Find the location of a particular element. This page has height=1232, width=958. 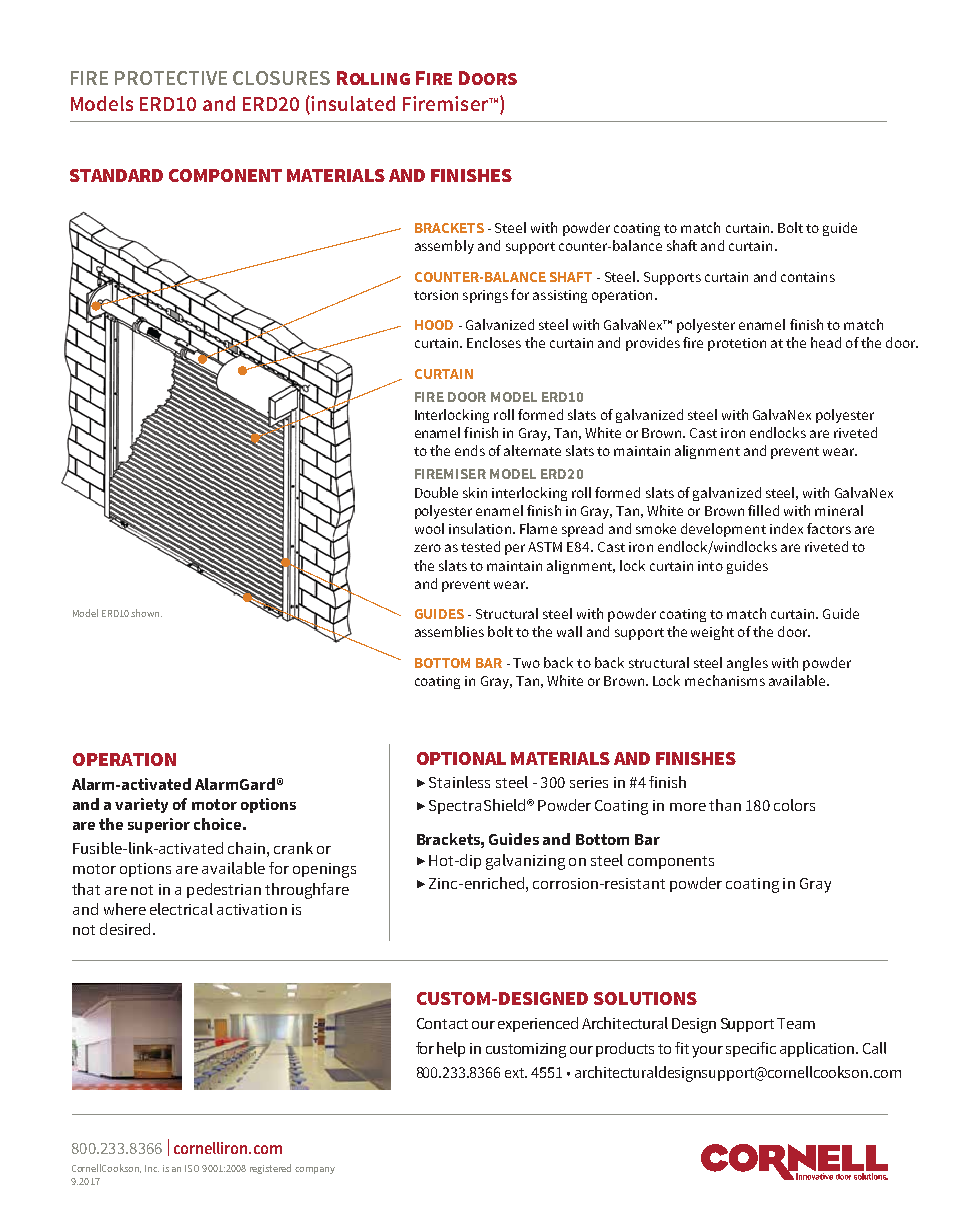

colors is located at coordinates (794, 805).
